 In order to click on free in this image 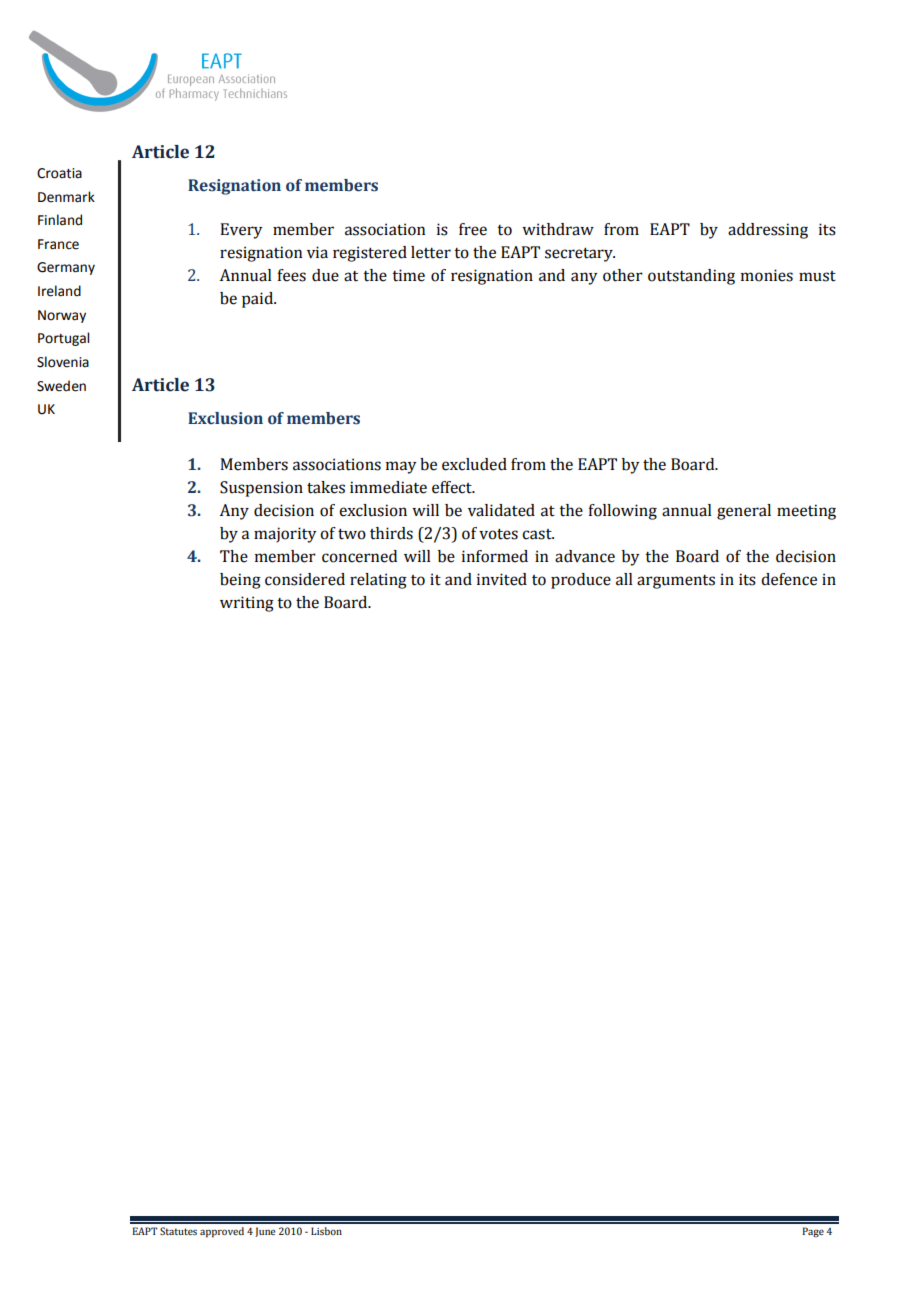, I will do `click(473, 229)`.
